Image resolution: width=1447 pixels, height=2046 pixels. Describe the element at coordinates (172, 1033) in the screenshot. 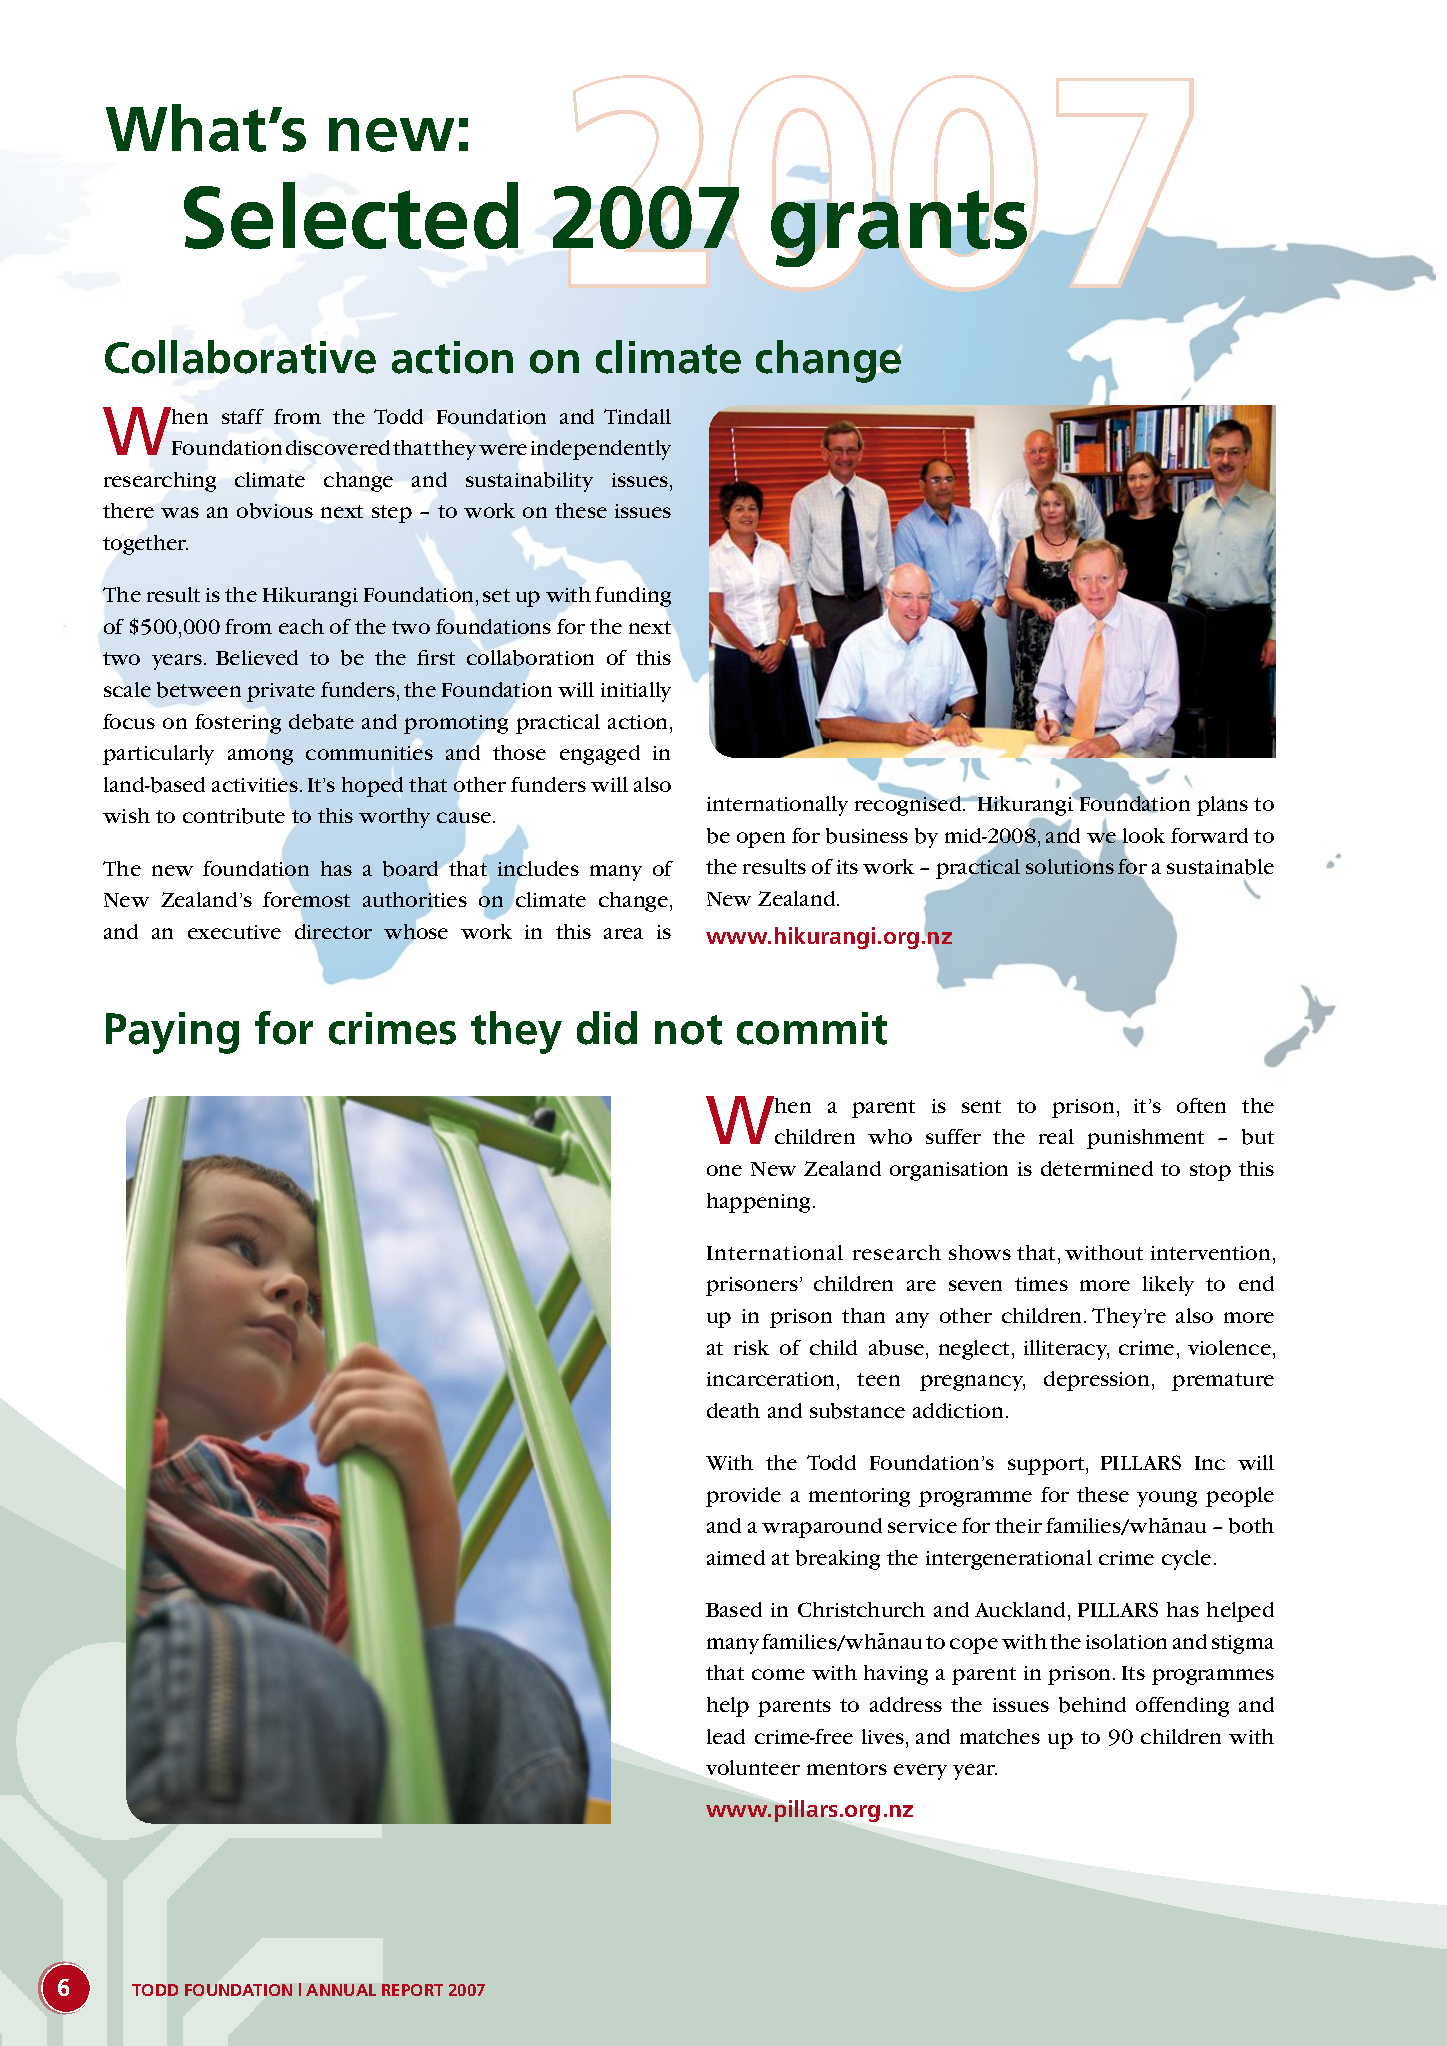

I see `Paying` at that location.
